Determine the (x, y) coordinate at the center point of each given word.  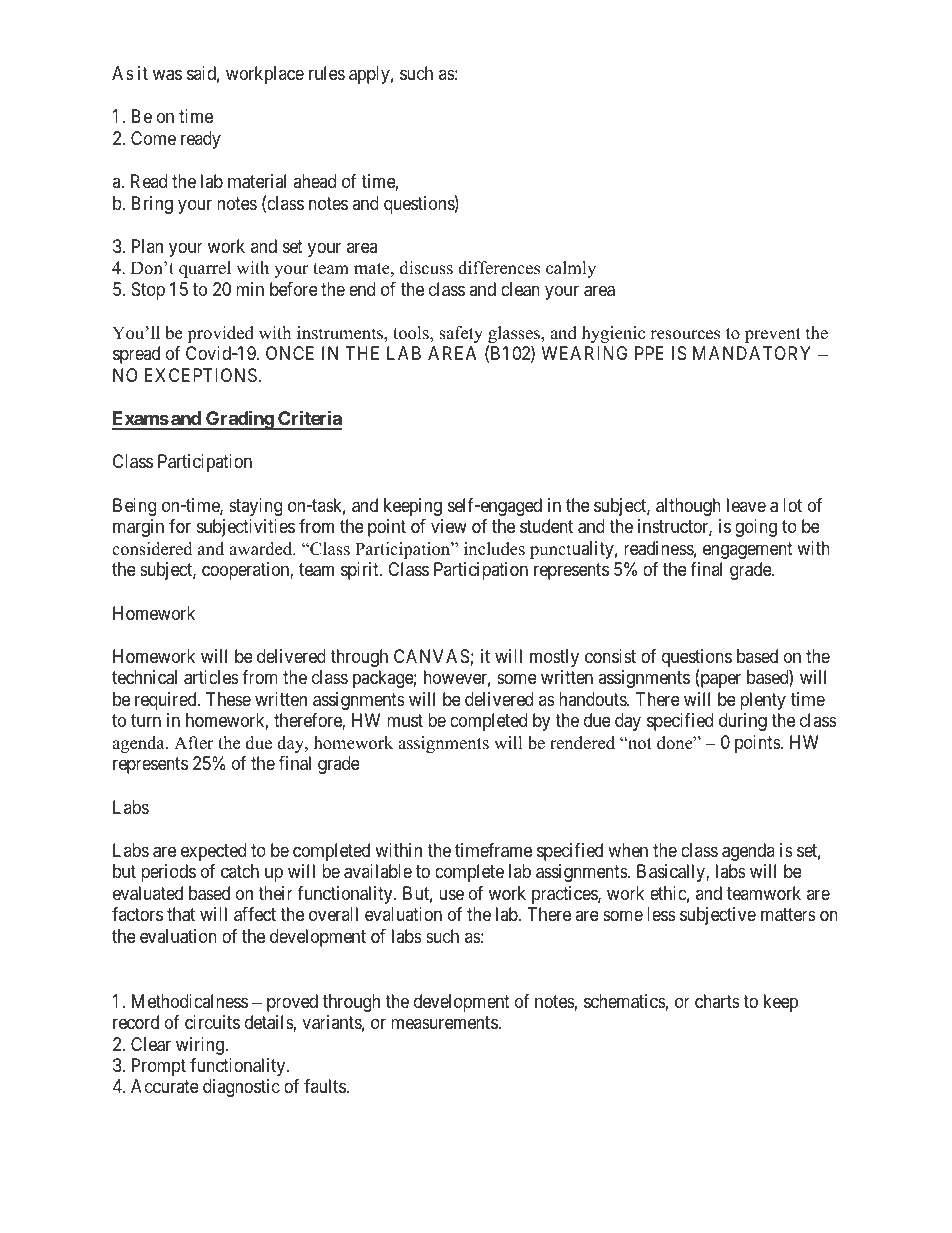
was (167, 75)
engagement (748, 550)
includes (494, 549)
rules (327, 73)
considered (152, 549)
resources (685, 335)
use (451, 894)
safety (461, 334)
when (628, 850)
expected (213, 852)
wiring (201, 1046)
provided (220, 334)
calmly (571, 269)
